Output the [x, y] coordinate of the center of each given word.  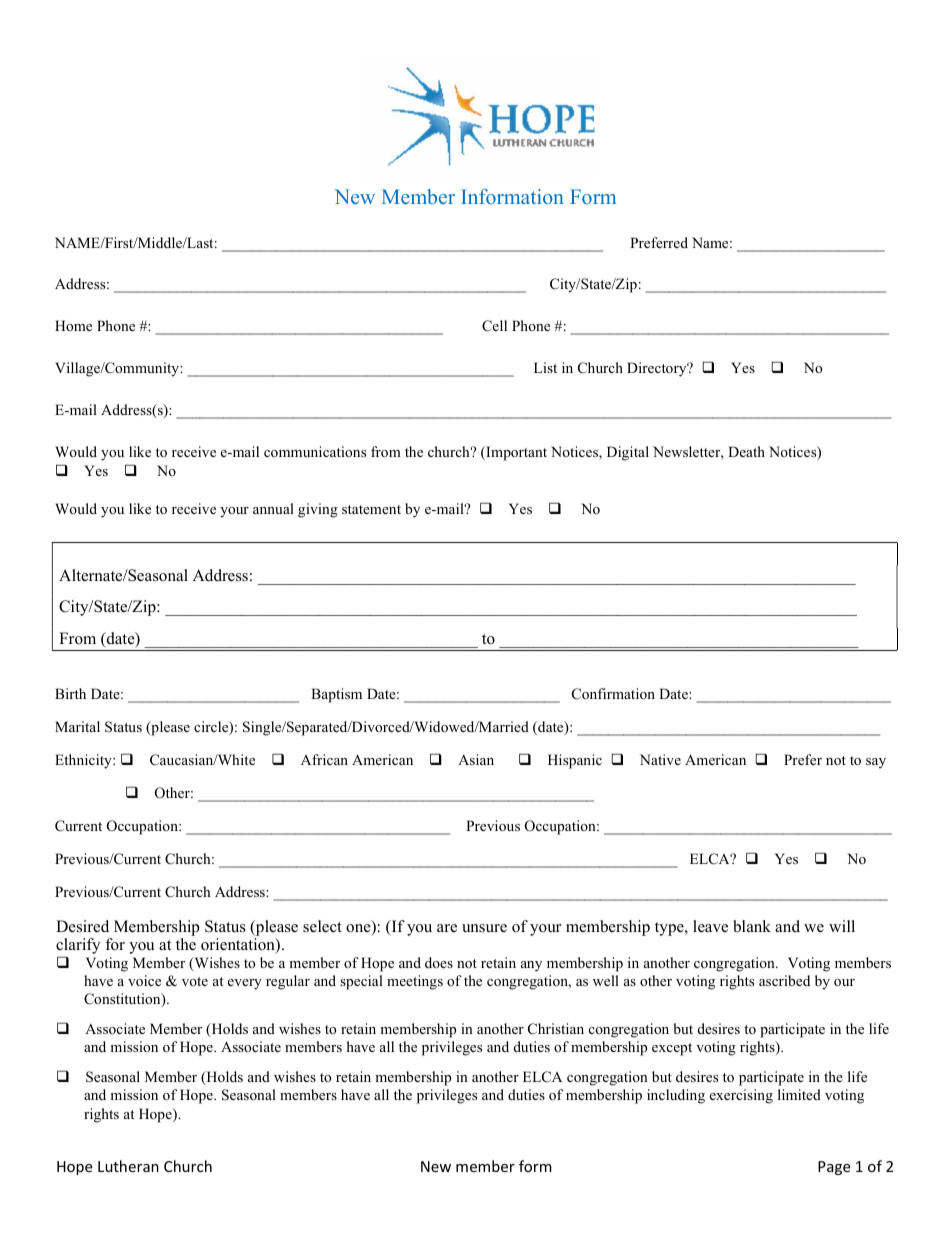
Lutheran [128, 1166]
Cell [494, 326]
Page [834, 1168]
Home [73, 325]
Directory [658, 369]
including [676, 1096]
